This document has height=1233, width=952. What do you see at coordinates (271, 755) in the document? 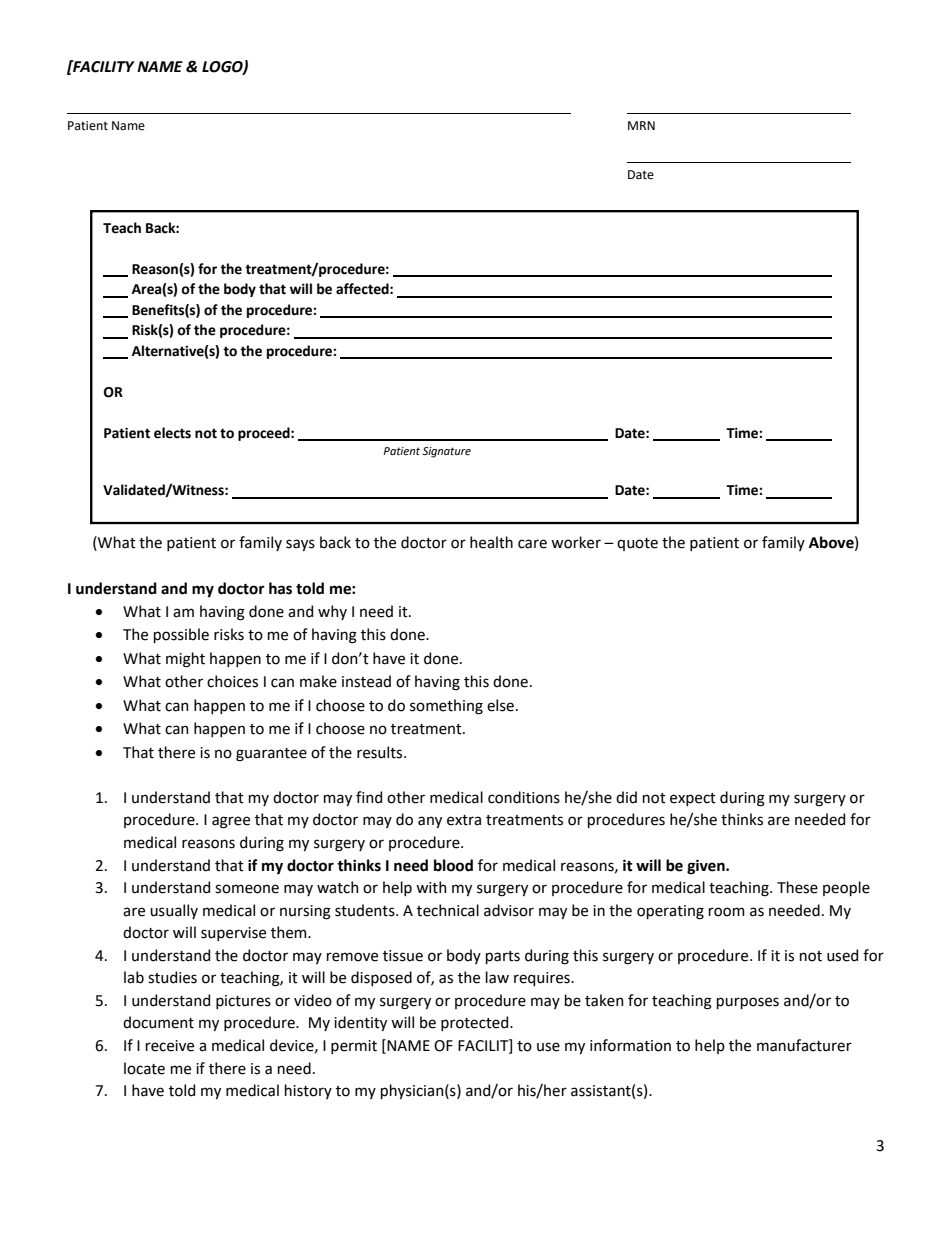
I see `guarantee` at bounding box center [271, 755].
